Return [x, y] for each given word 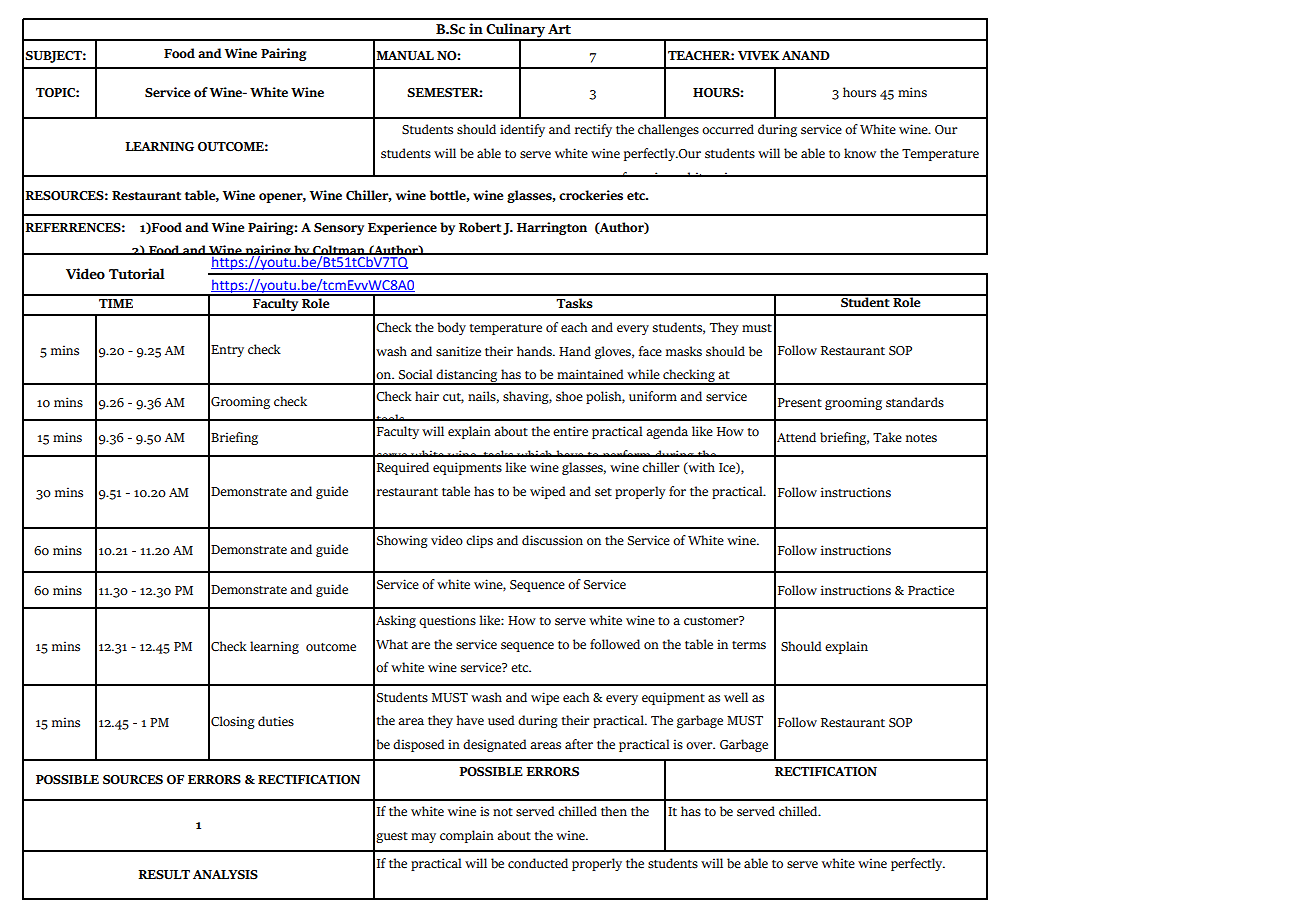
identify [522, 130]
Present [800, 403]
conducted [538, 863]
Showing [402, 541]
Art [559, 29]
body [451, 328]
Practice [931, 590]
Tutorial [137, 274]
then [614, 811]
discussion [552, 540]
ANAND [806, 55]
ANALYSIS [225, 875]
